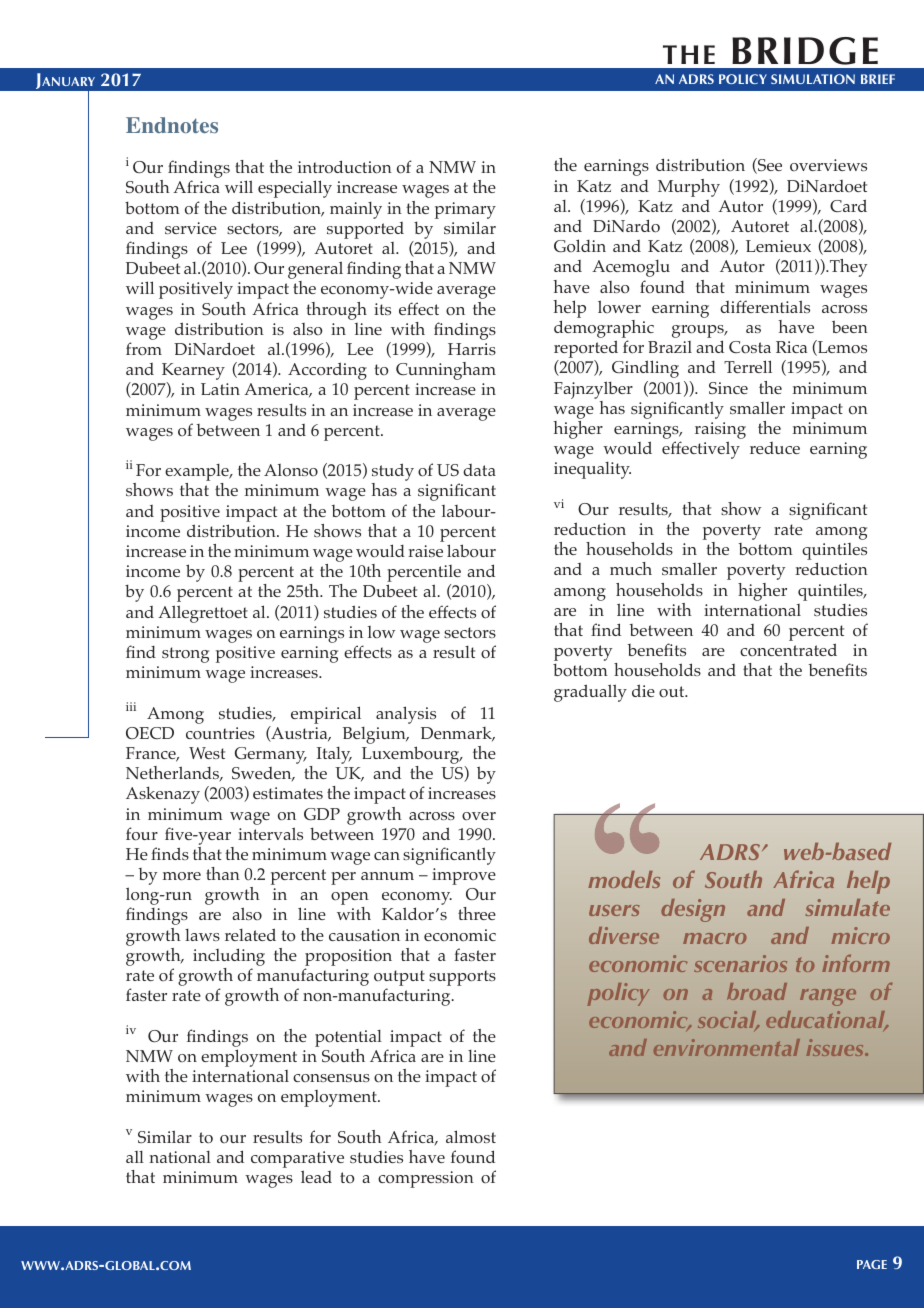  Describe the element at coordinates (872, 1264) in the document. I see `page` at that location.
